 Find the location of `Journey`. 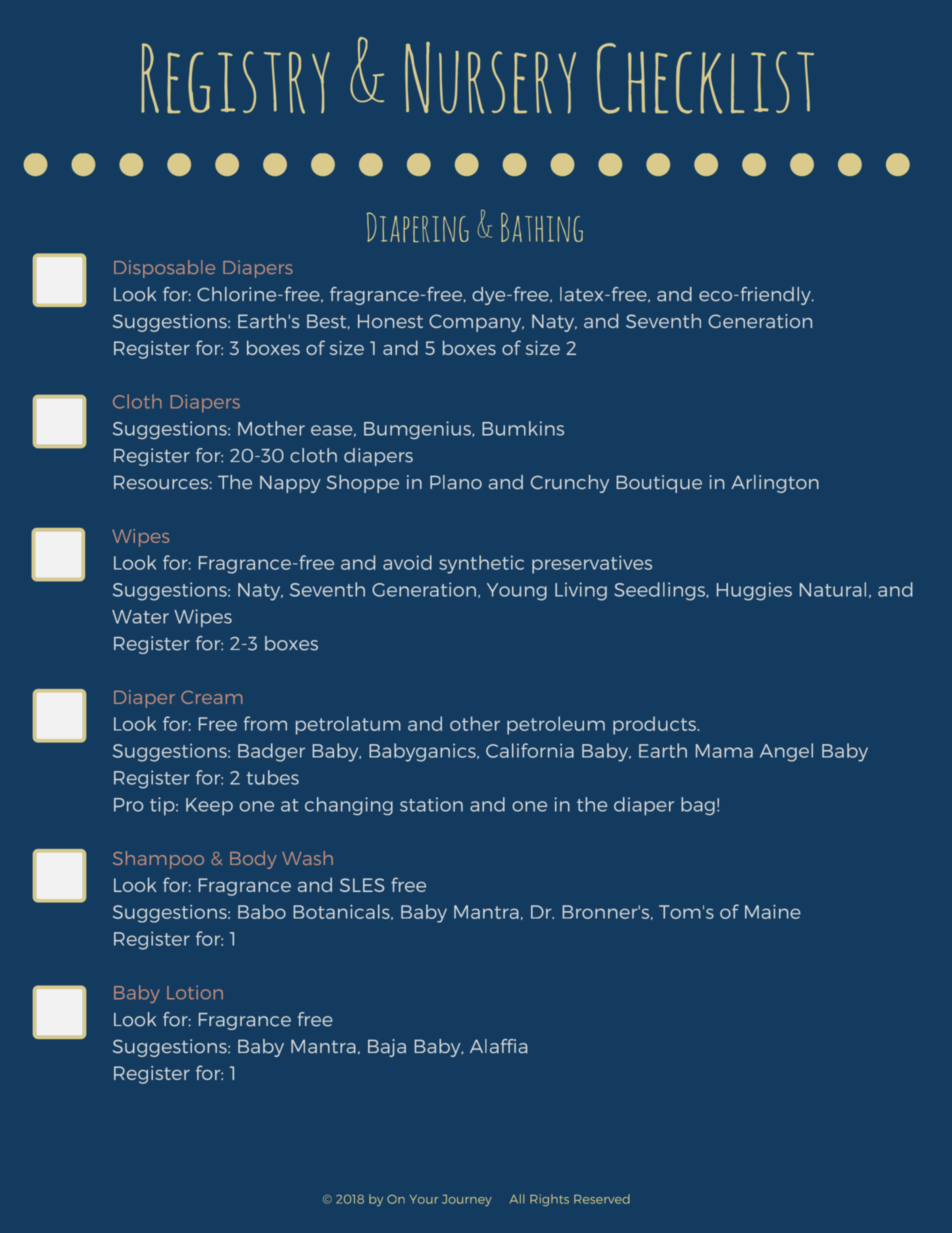

Journey is located at coordinates (467, 1200).
